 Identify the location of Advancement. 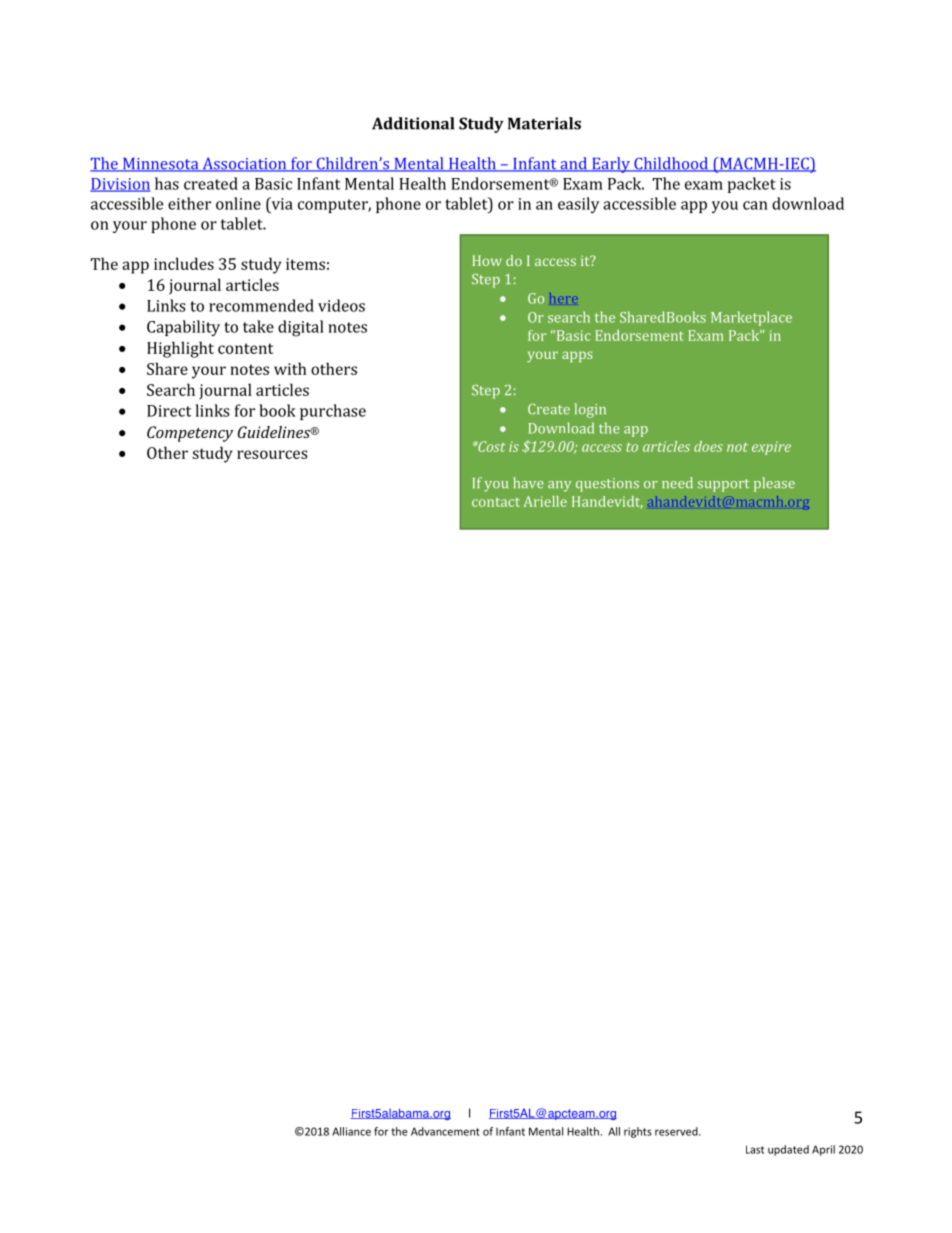
(445, 1131).
